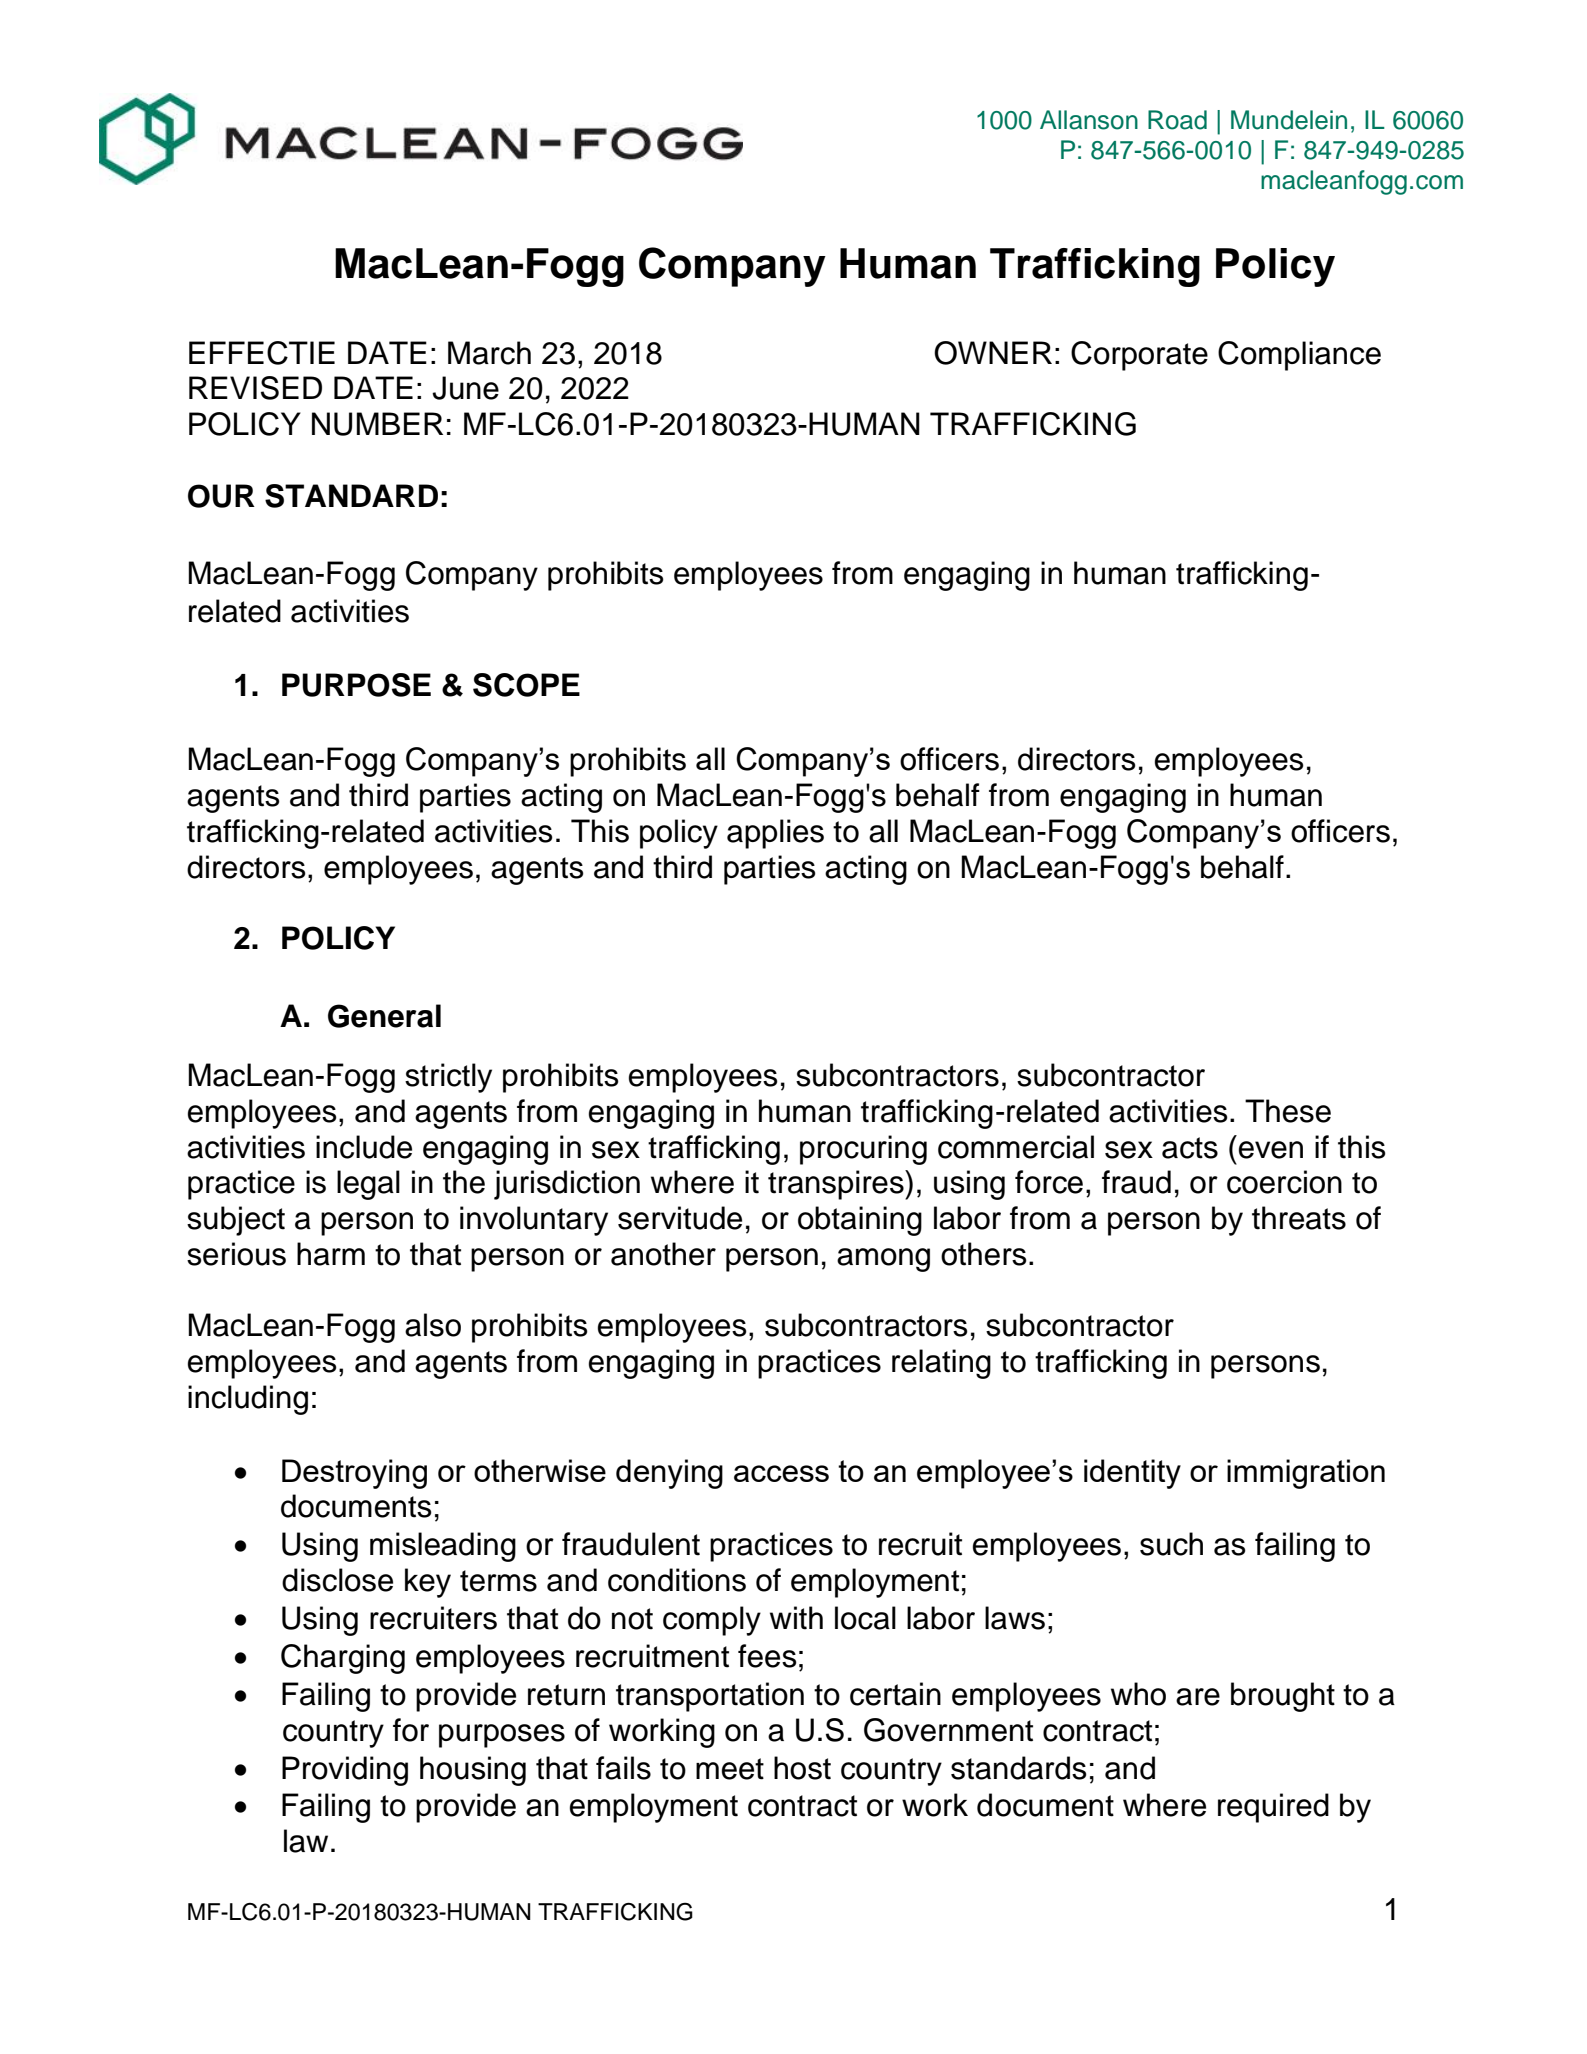 The height and width of the document is (2054, 1587). Describe the element at coordinates (993, 353) in the document. I see `OWNER` at that location.
